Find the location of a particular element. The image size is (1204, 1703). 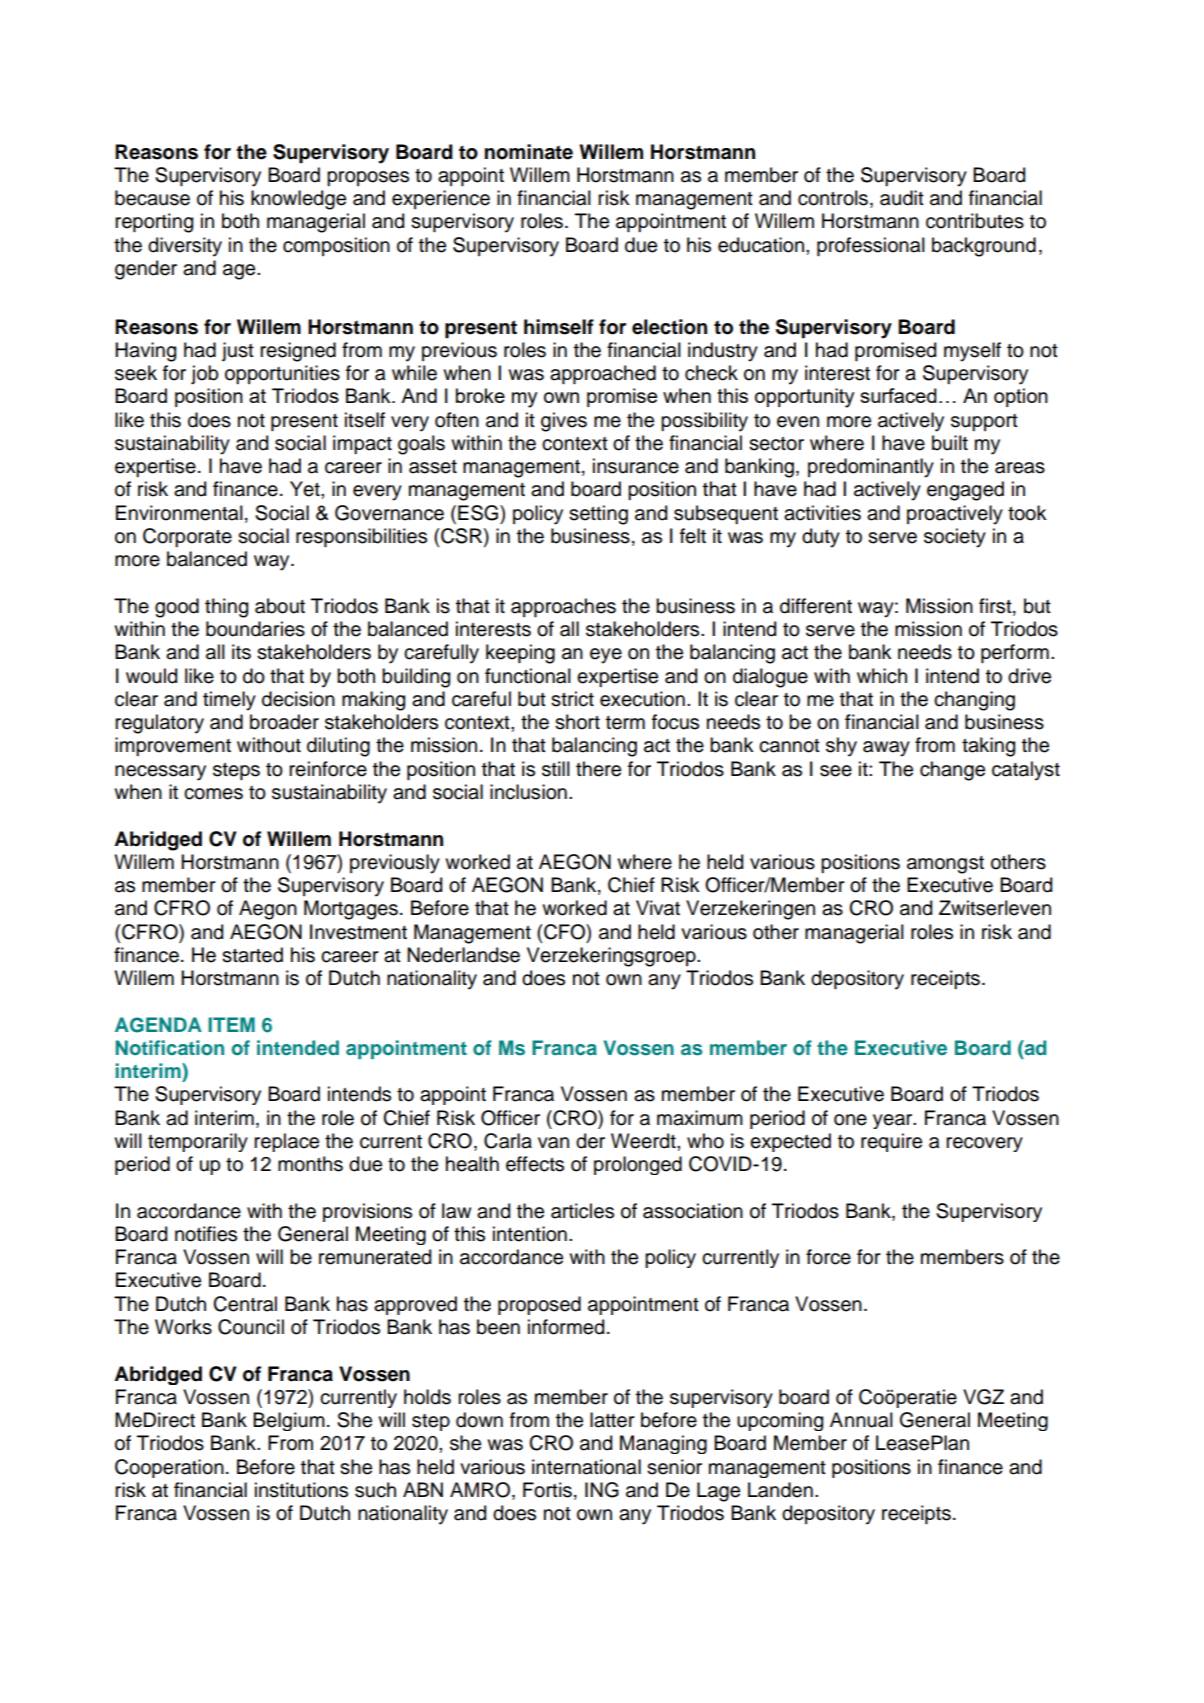

comes is located at coordinates (213, 794).
